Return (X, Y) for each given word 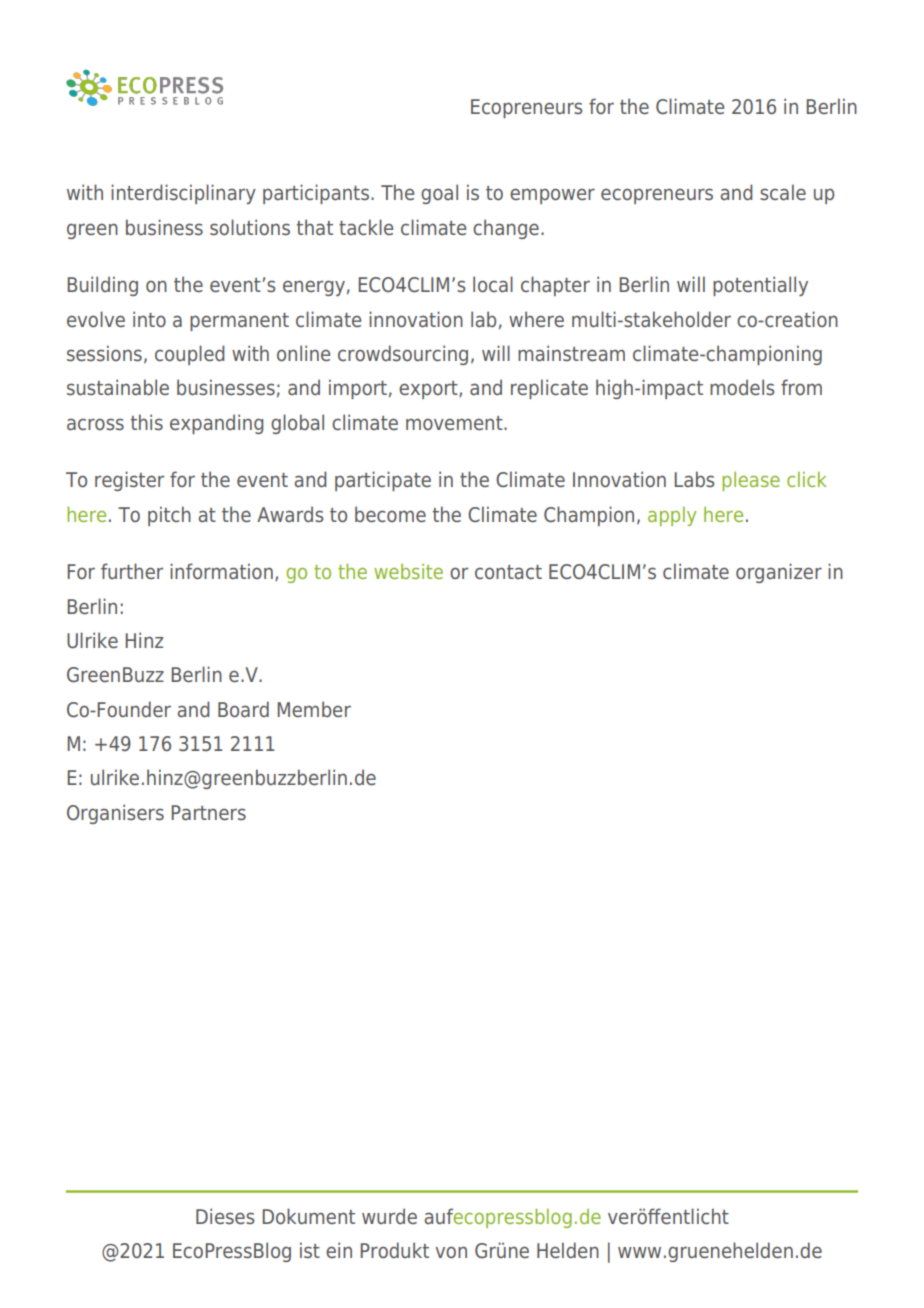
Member (314, 709)
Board (243, 709)
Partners (208, 813)
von (451, 1252)
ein (339, 1250)
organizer (779, 573)
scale (783, 192)
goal (439, 194)
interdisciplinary (183, 194)
